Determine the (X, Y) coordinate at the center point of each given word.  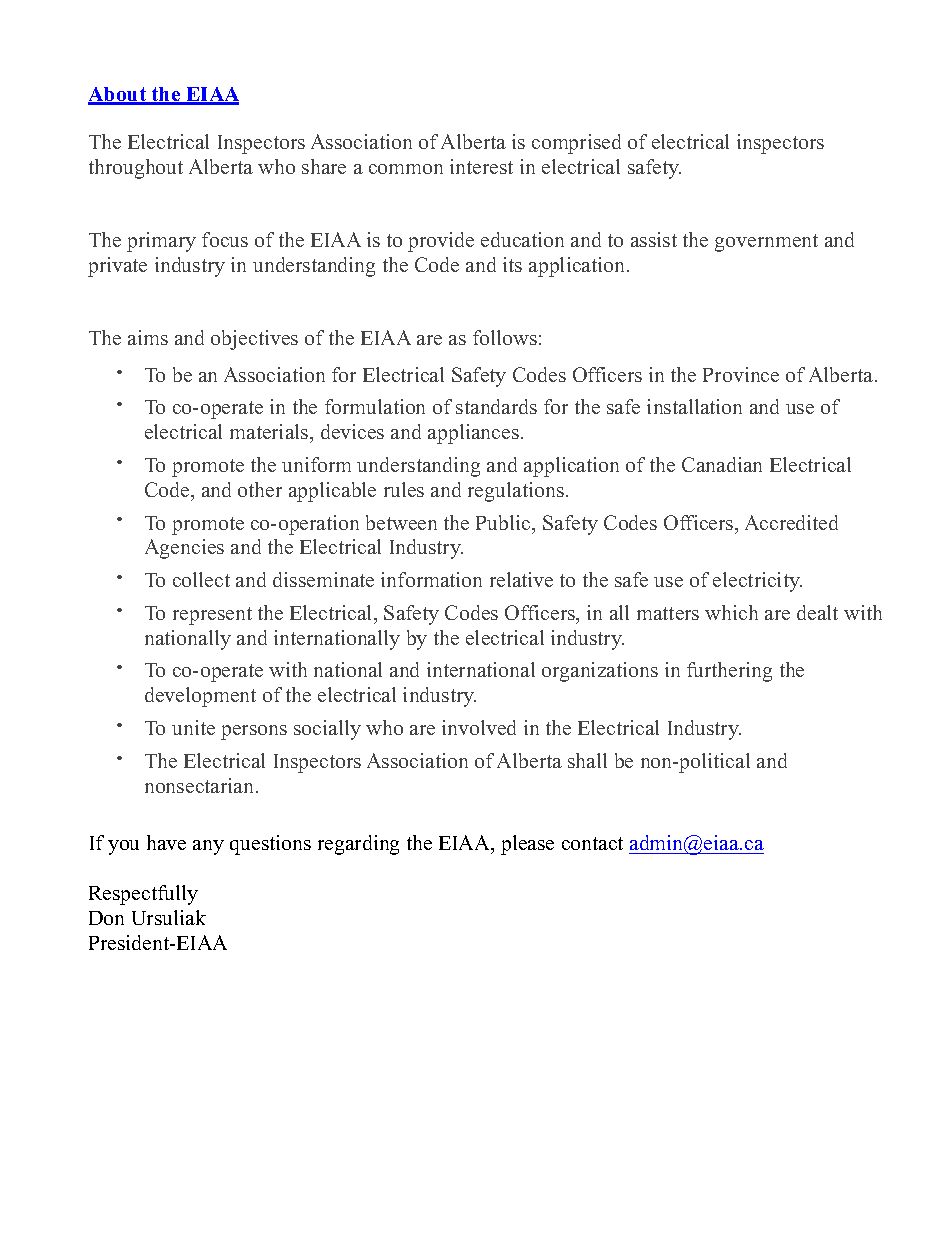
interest (481, 166)
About (118, 95)
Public (504, 522)
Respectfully (143, 895)
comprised (576, 144)
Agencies (184, 549)
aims (148, 337)
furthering (729, 672)
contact (592, 843)
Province (741, 374)
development (200, 697)
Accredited (791, 522)
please (527, 845)
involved (479, 727)
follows (505, 337)
